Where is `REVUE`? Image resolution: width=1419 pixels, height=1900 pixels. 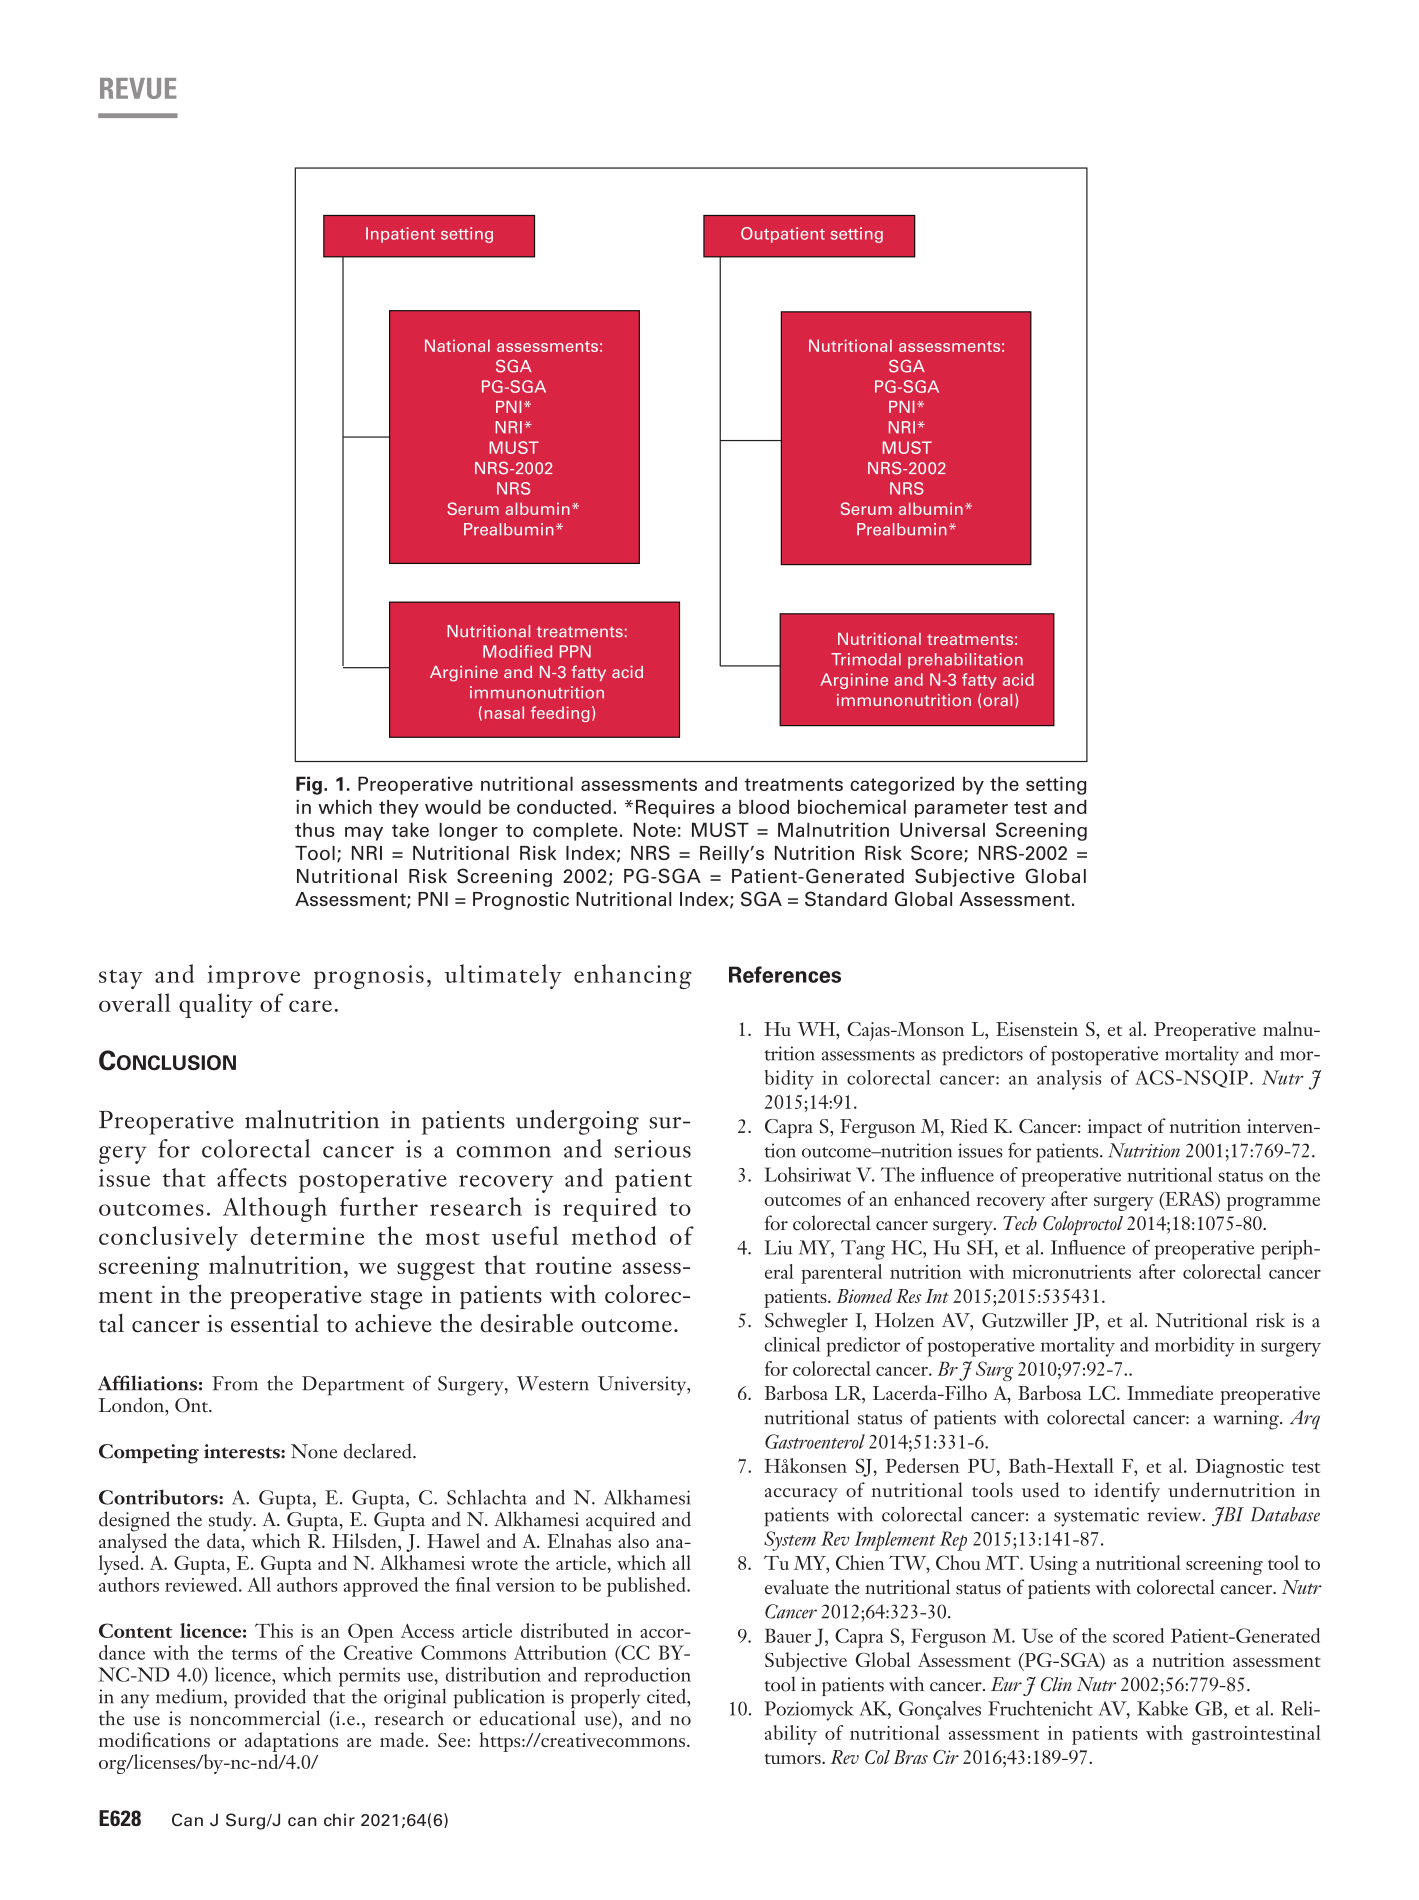
REVUE is located at coordinates (138, 88).
